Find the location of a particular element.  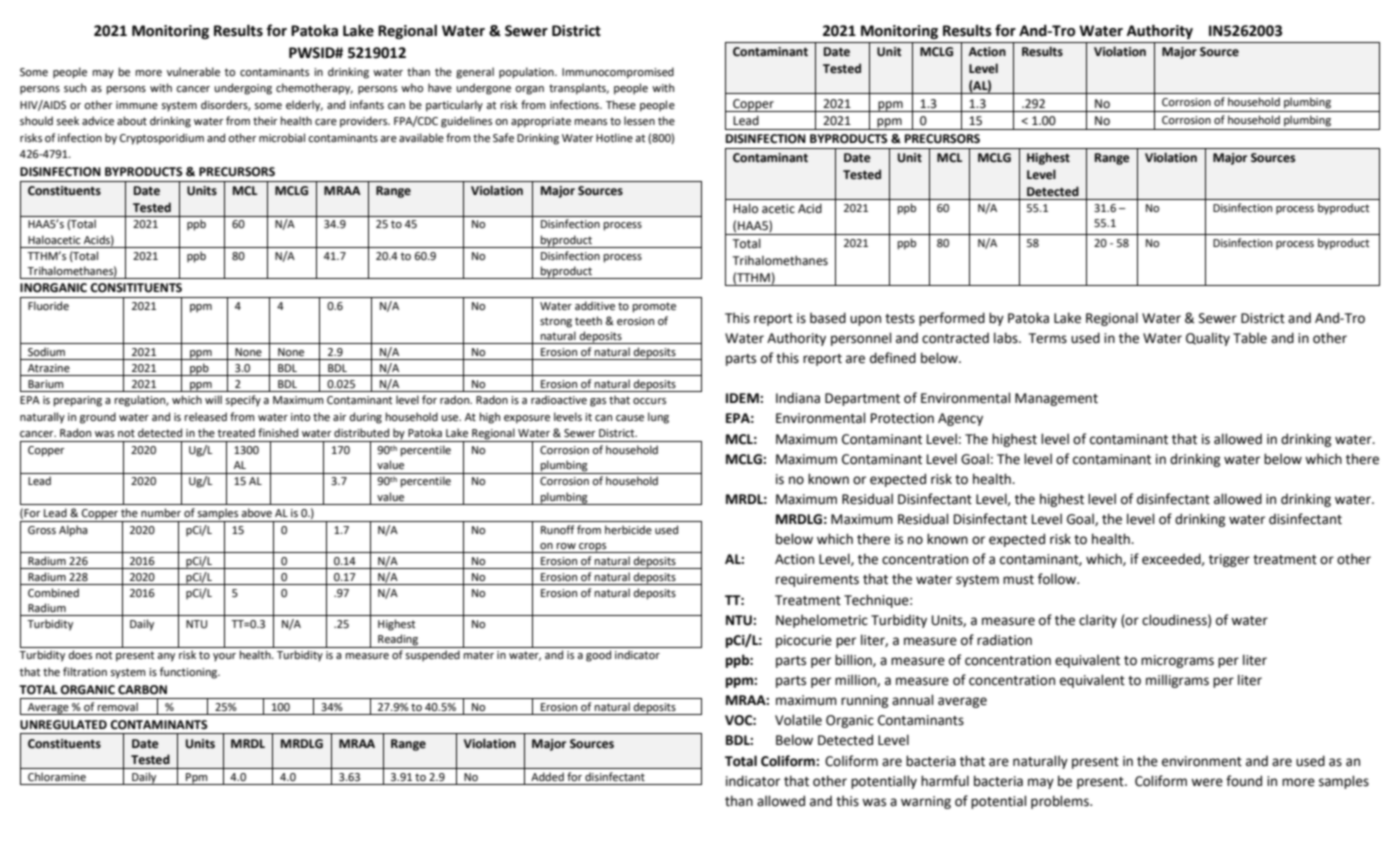

clarity is located at coordinates (1098, 621).
